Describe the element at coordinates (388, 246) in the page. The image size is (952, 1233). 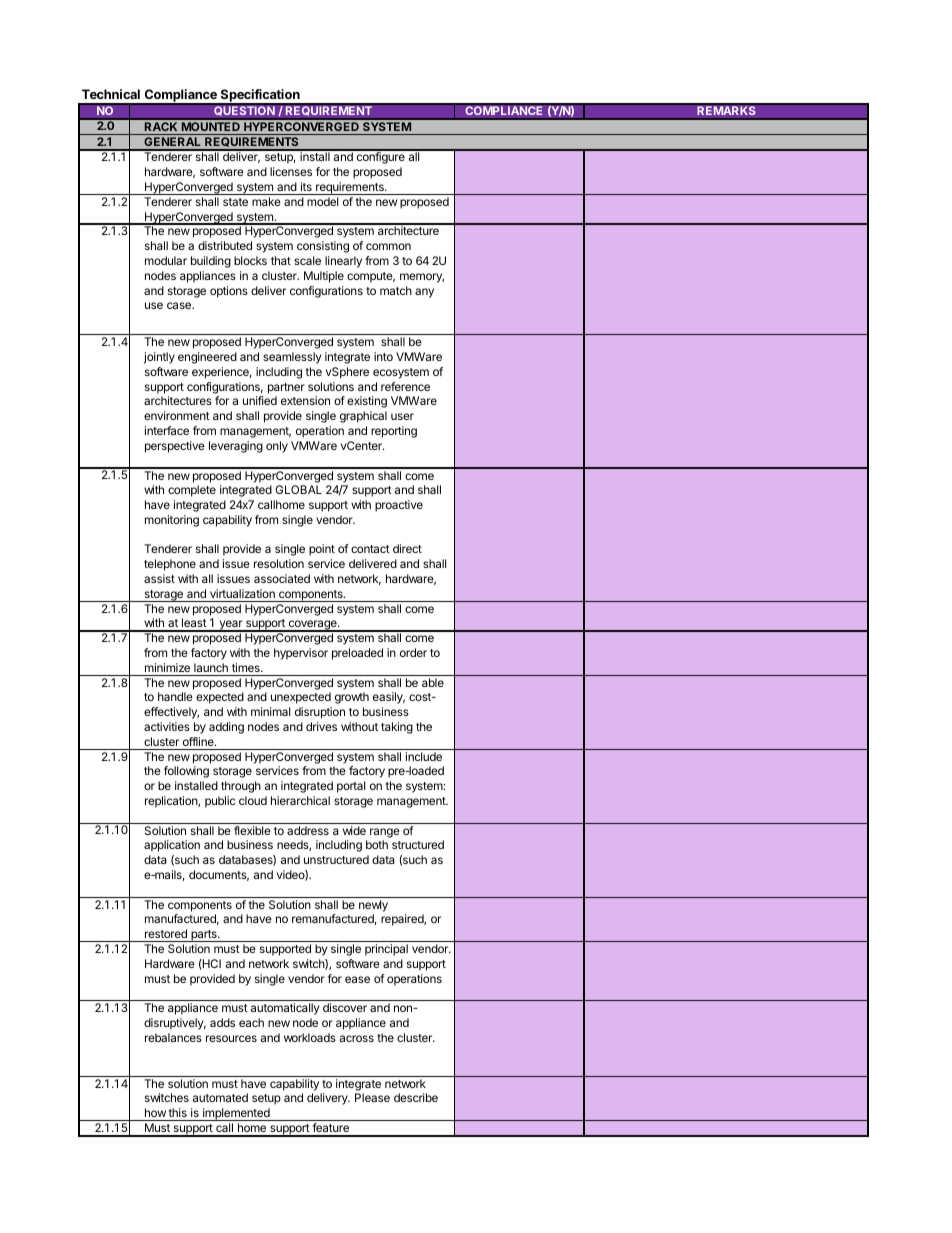
I see `common` at that location.
